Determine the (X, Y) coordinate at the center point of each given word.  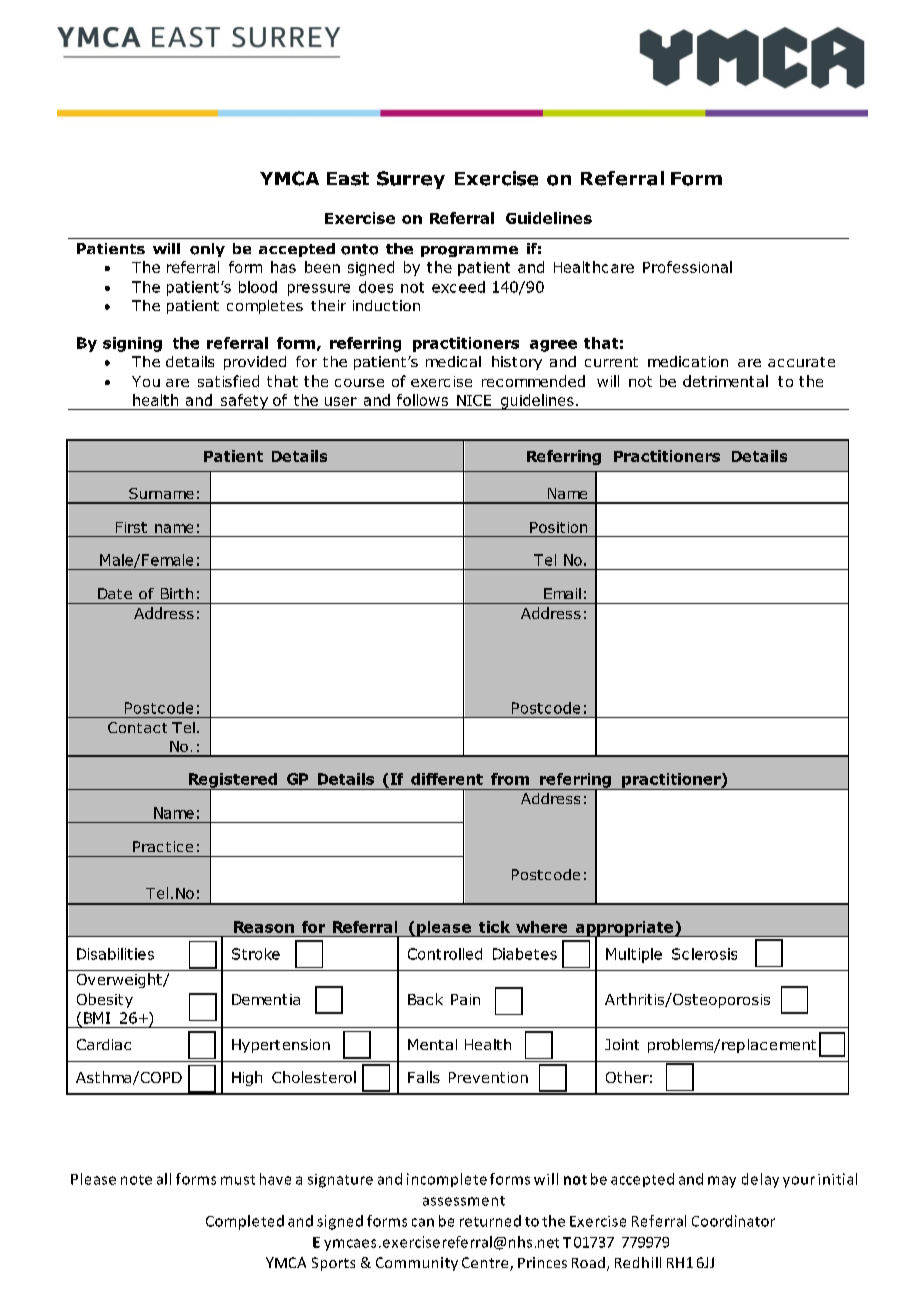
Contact (137, 727)
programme (469, 251)
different (447, 779)
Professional (687, 267)
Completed (245, 1222)
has (283, 267)
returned (490, 1221)
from (510, 779)
